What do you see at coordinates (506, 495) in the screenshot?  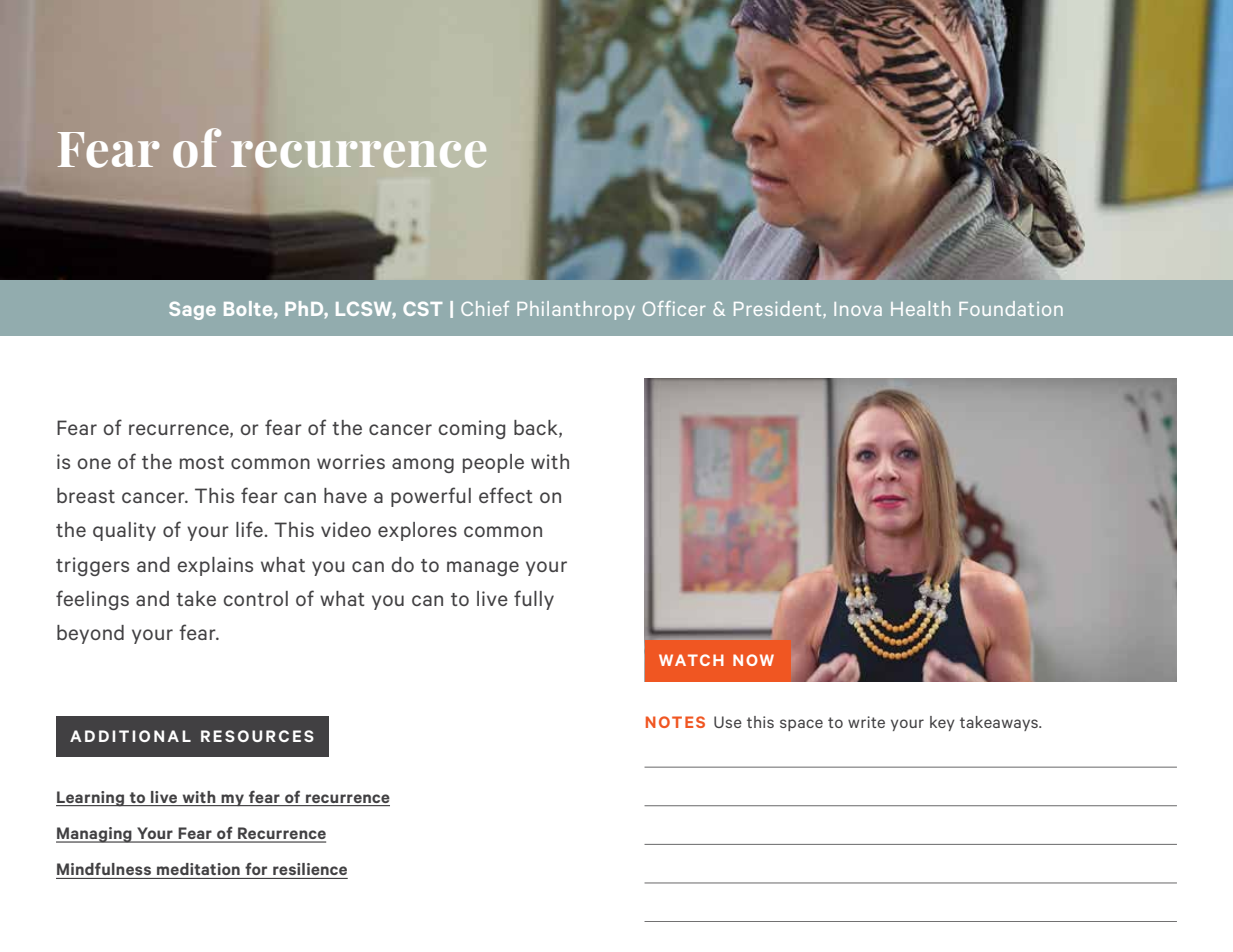 I see `effect` at bounding box center [506, 495].
